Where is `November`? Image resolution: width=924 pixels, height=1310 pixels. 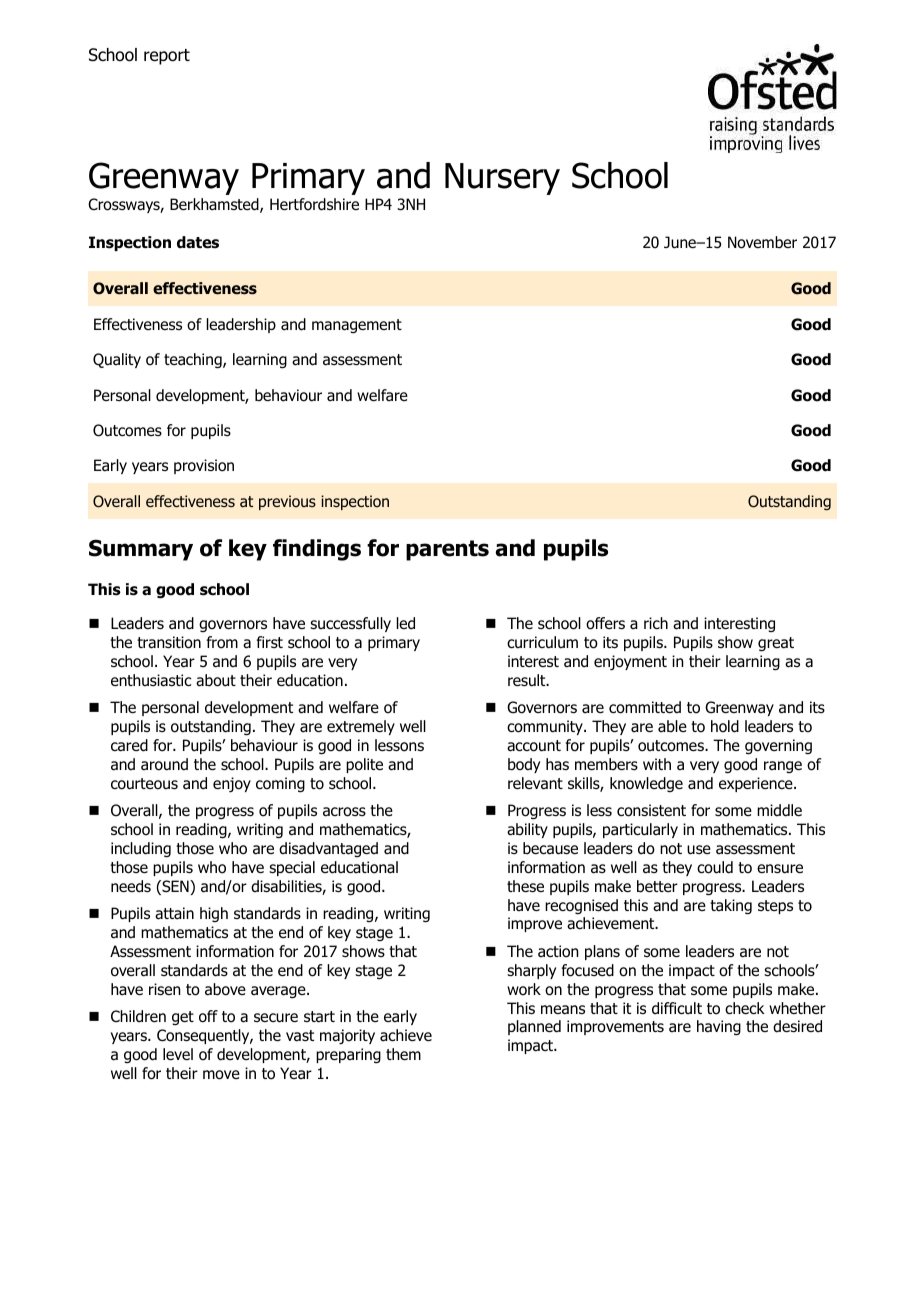 November is located at coordinates (762, 242).
